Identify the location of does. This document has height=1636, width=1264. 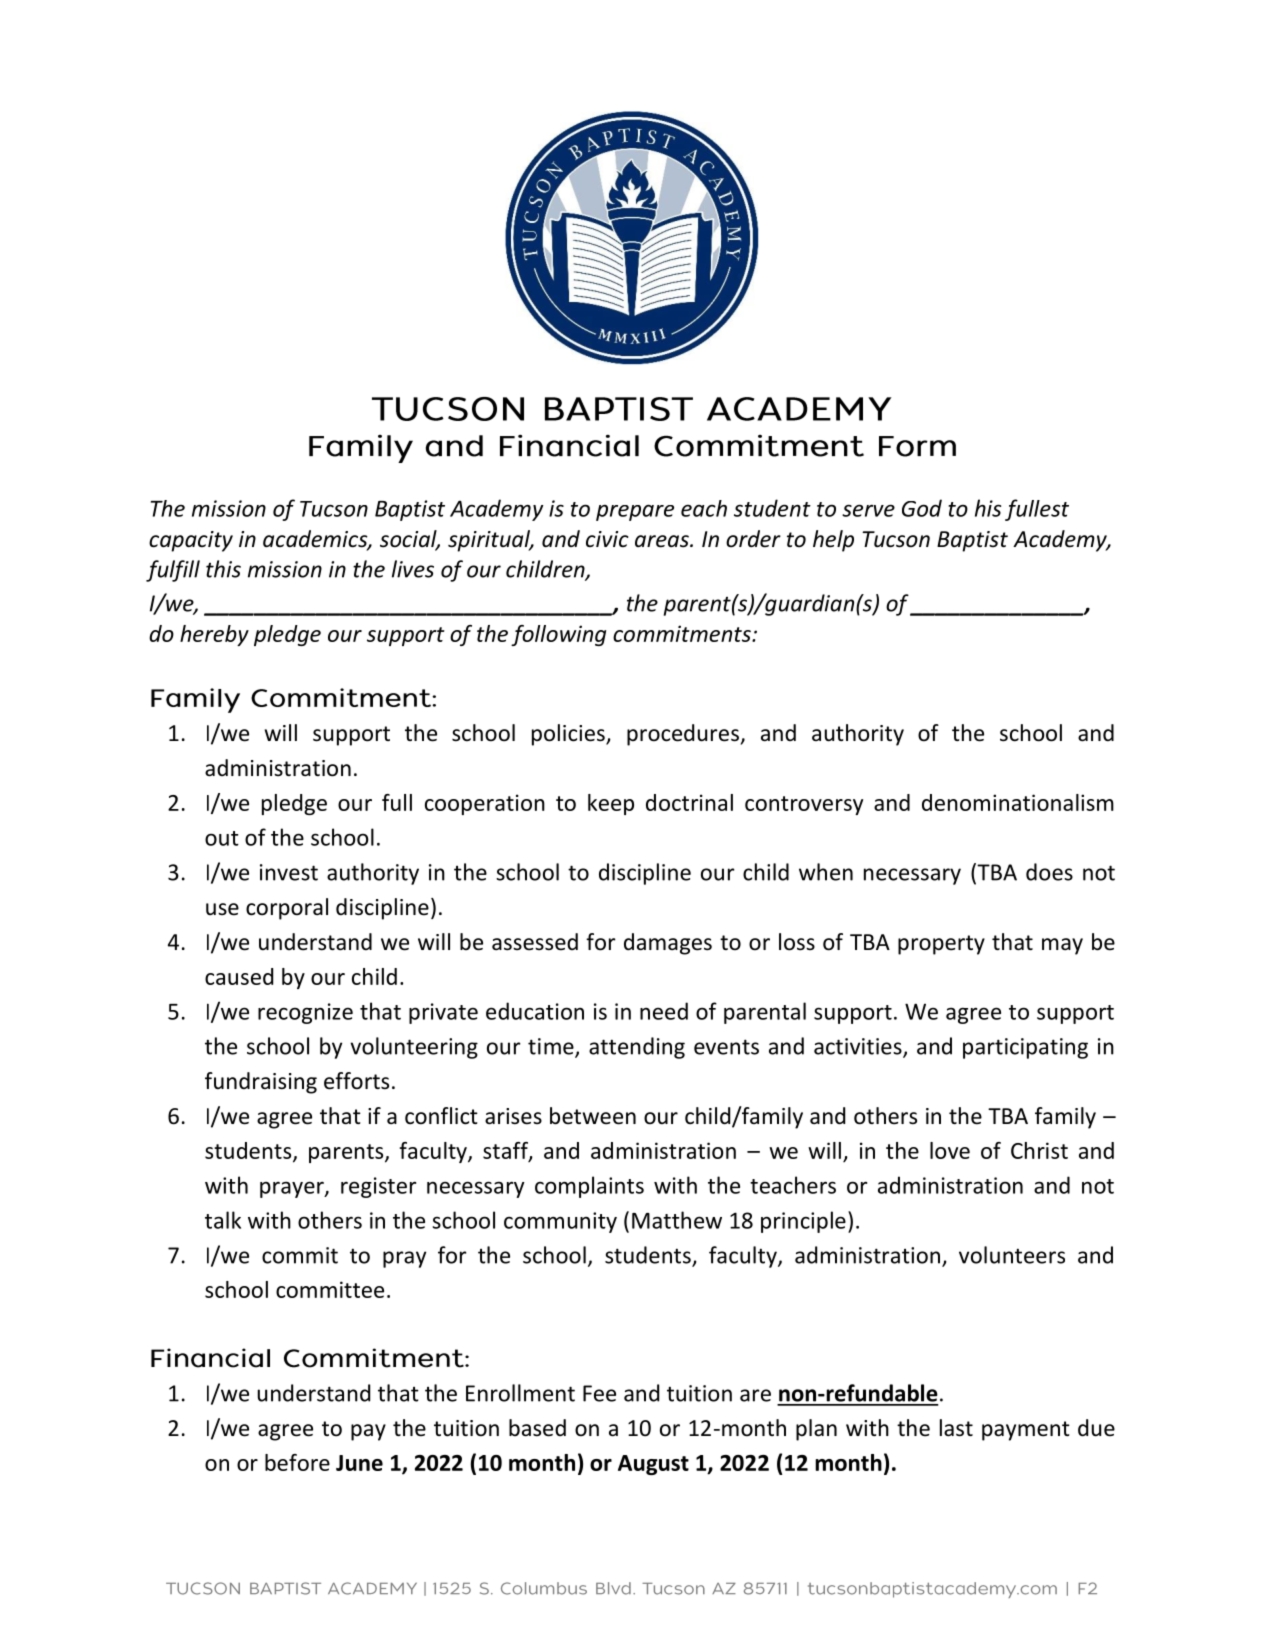
(1049, 872).
